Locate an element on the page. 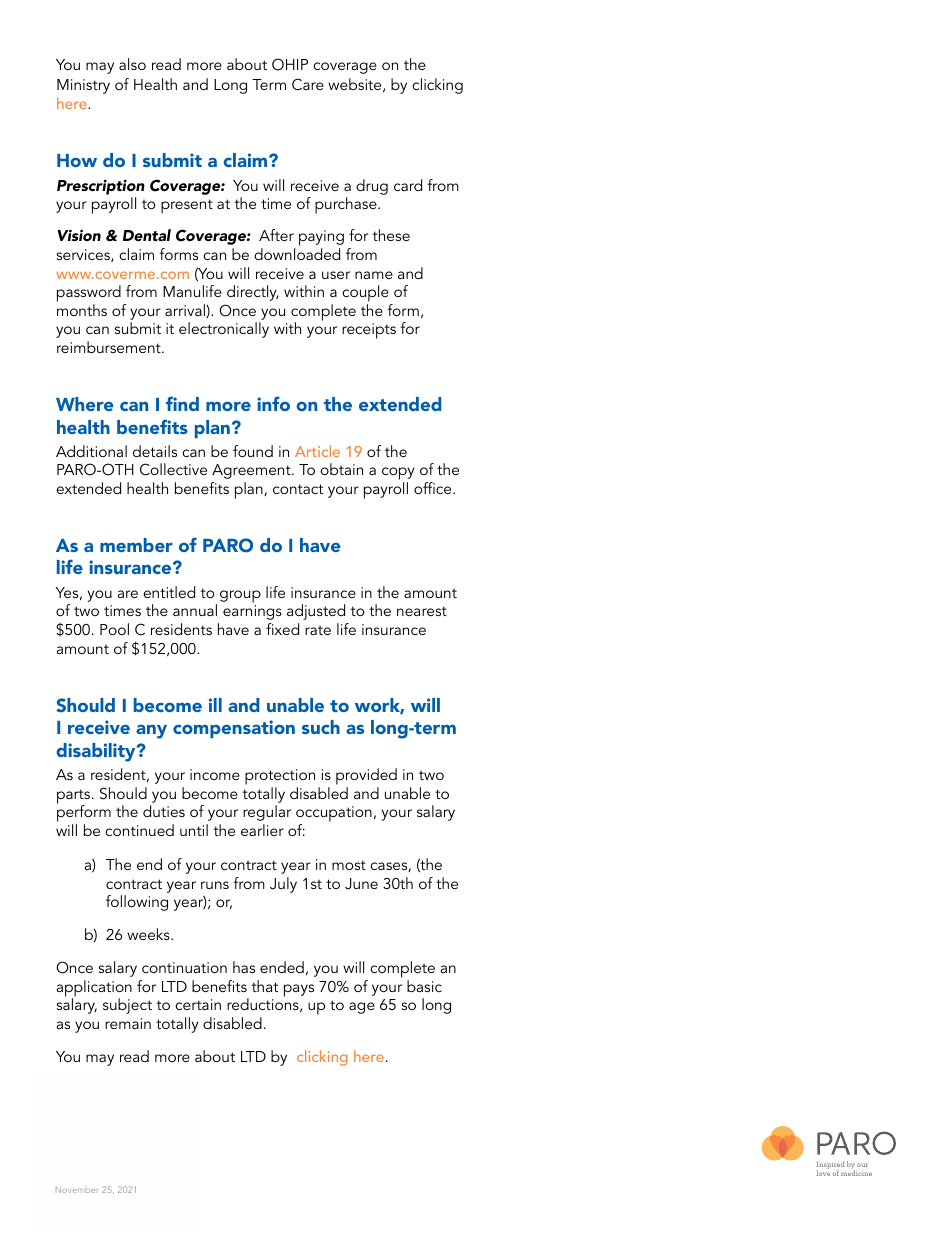  these is located at coordinates (391, 235).
